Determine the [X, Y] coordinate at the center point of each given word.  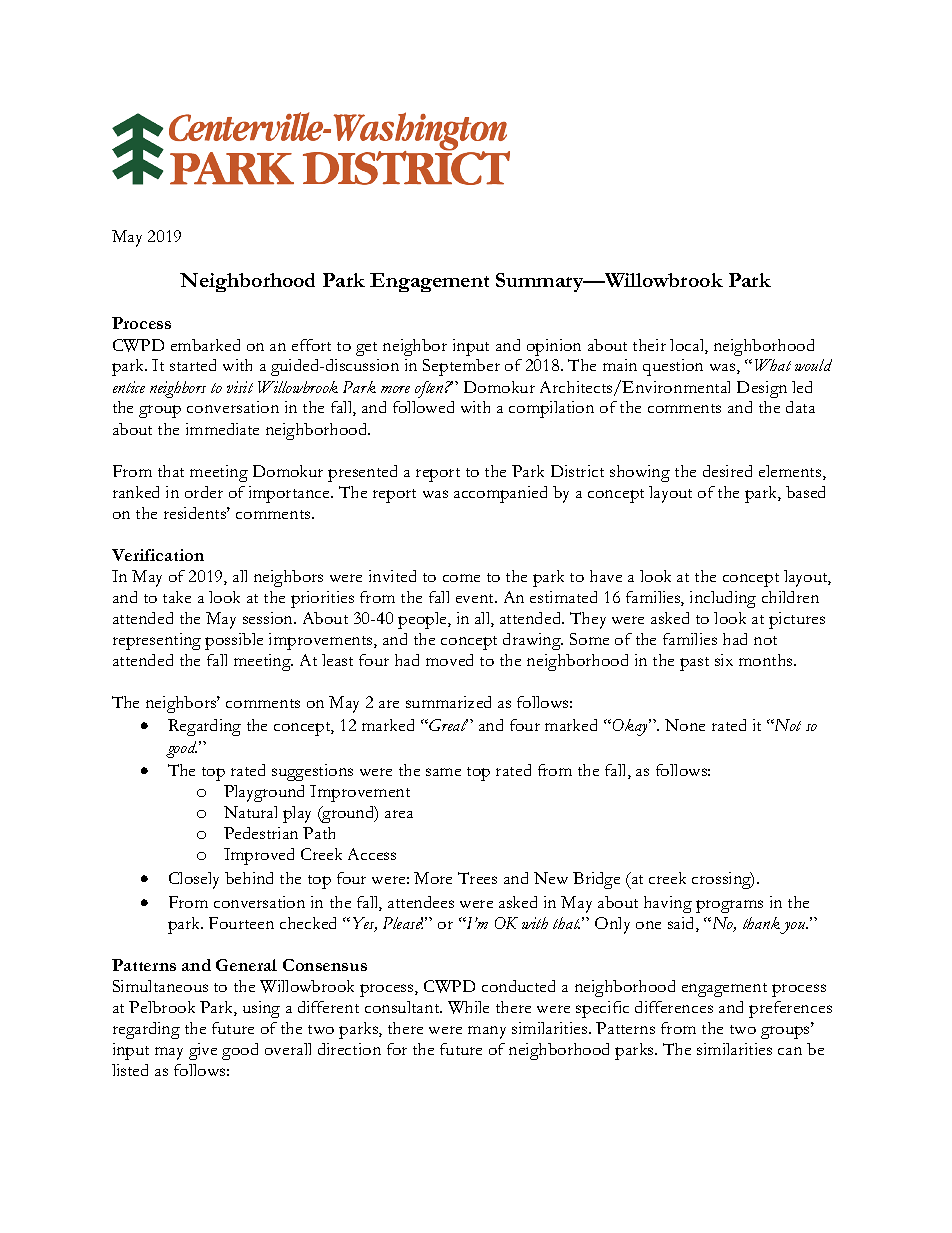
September [461, 367]
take [177, 597]
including [723, 599]
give [203, 1051]
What [773, 365]
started [193, 365]
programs [729, 906]
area [399, 814]
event [476, 598]
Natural [250, 812]
